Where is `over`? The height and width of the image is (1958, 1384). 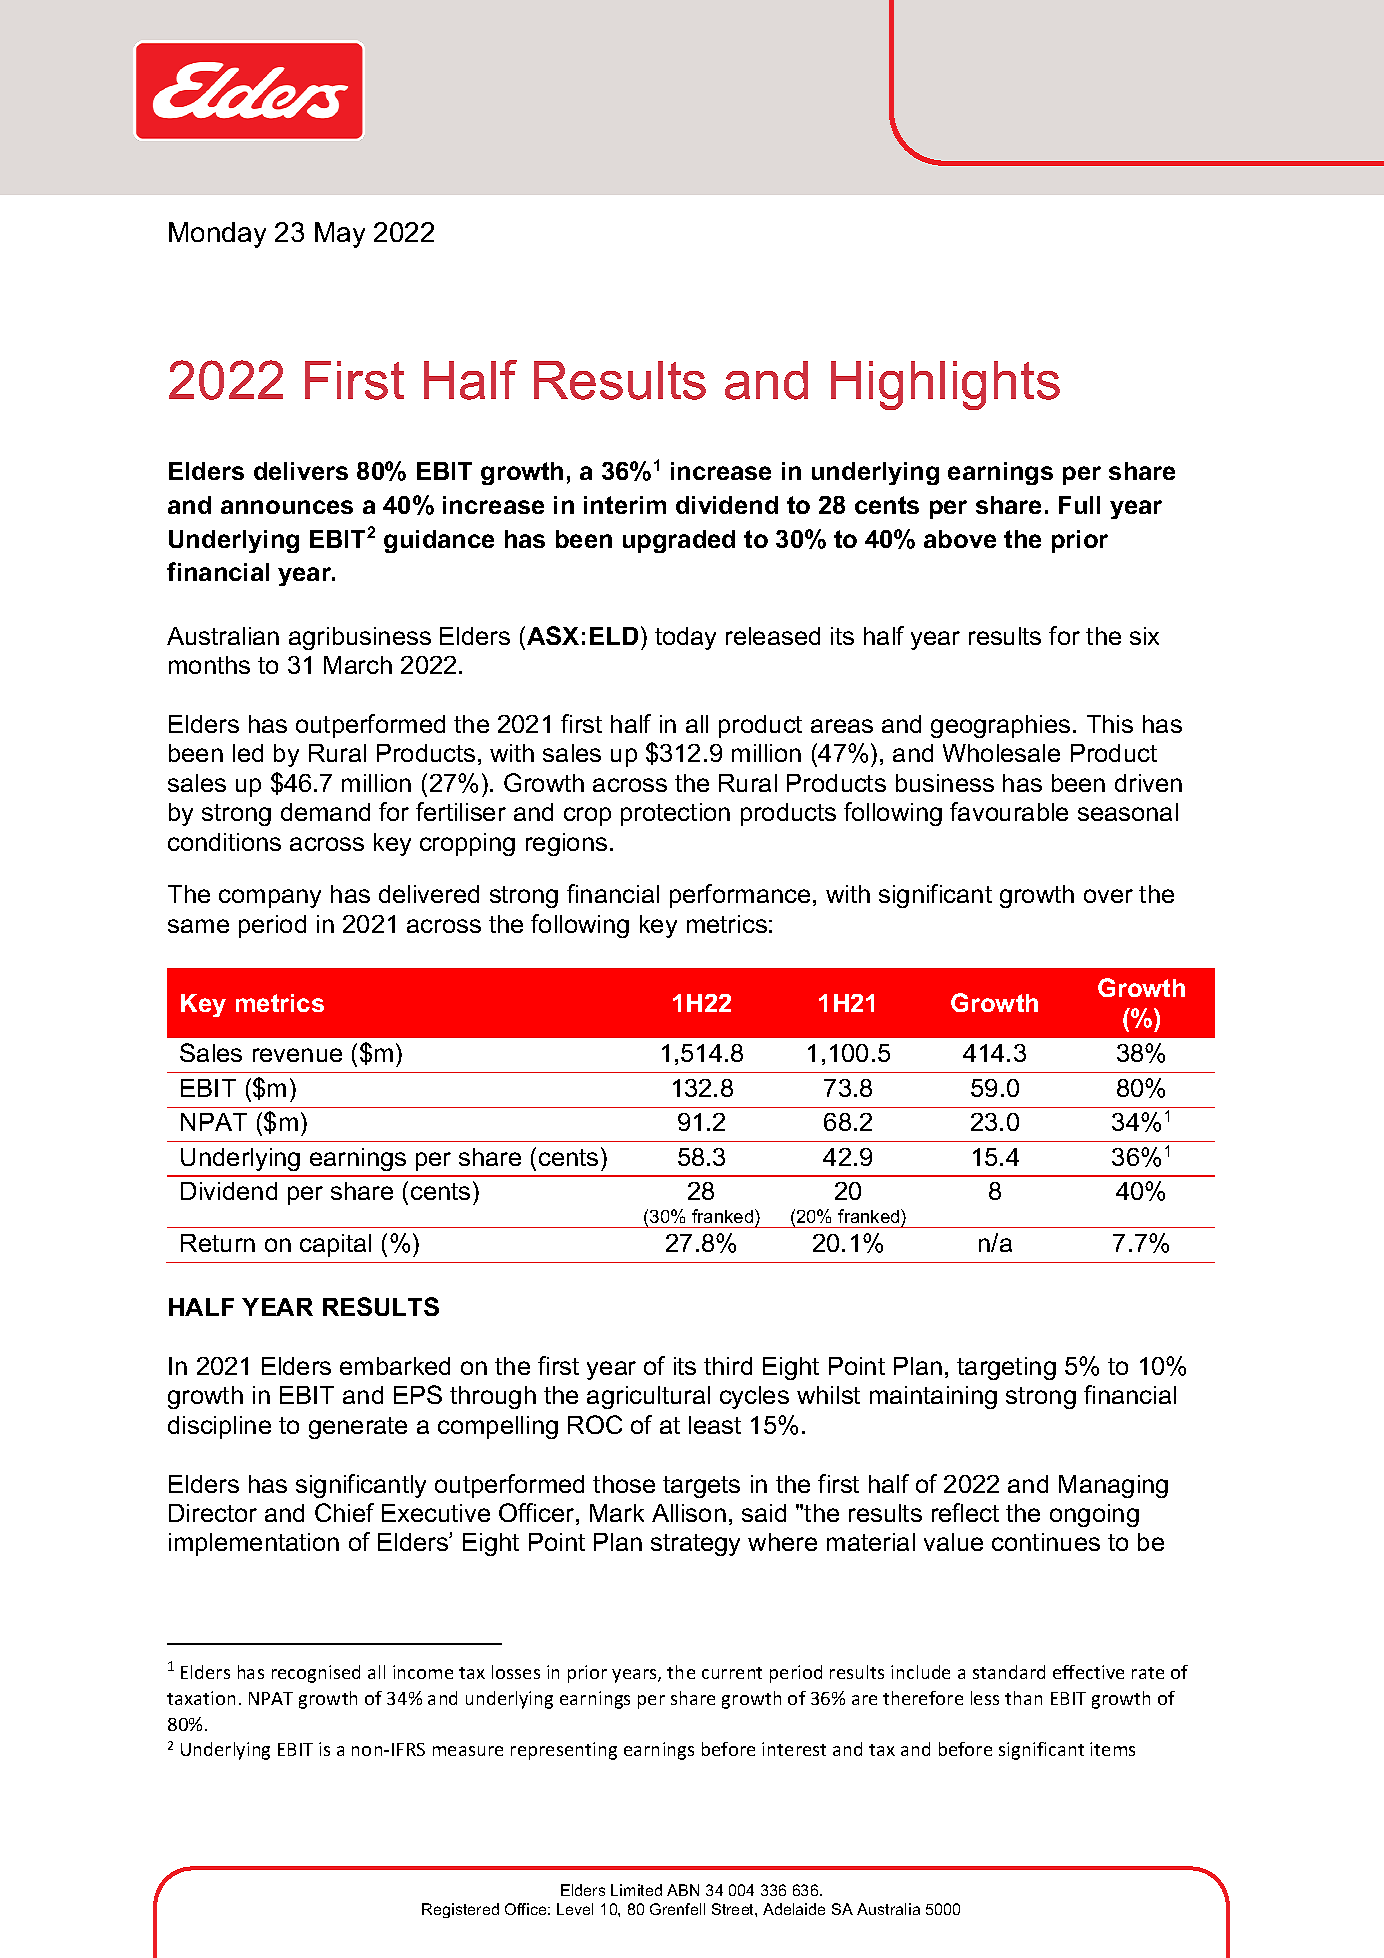 over is located at coordinates (1108, 896).
